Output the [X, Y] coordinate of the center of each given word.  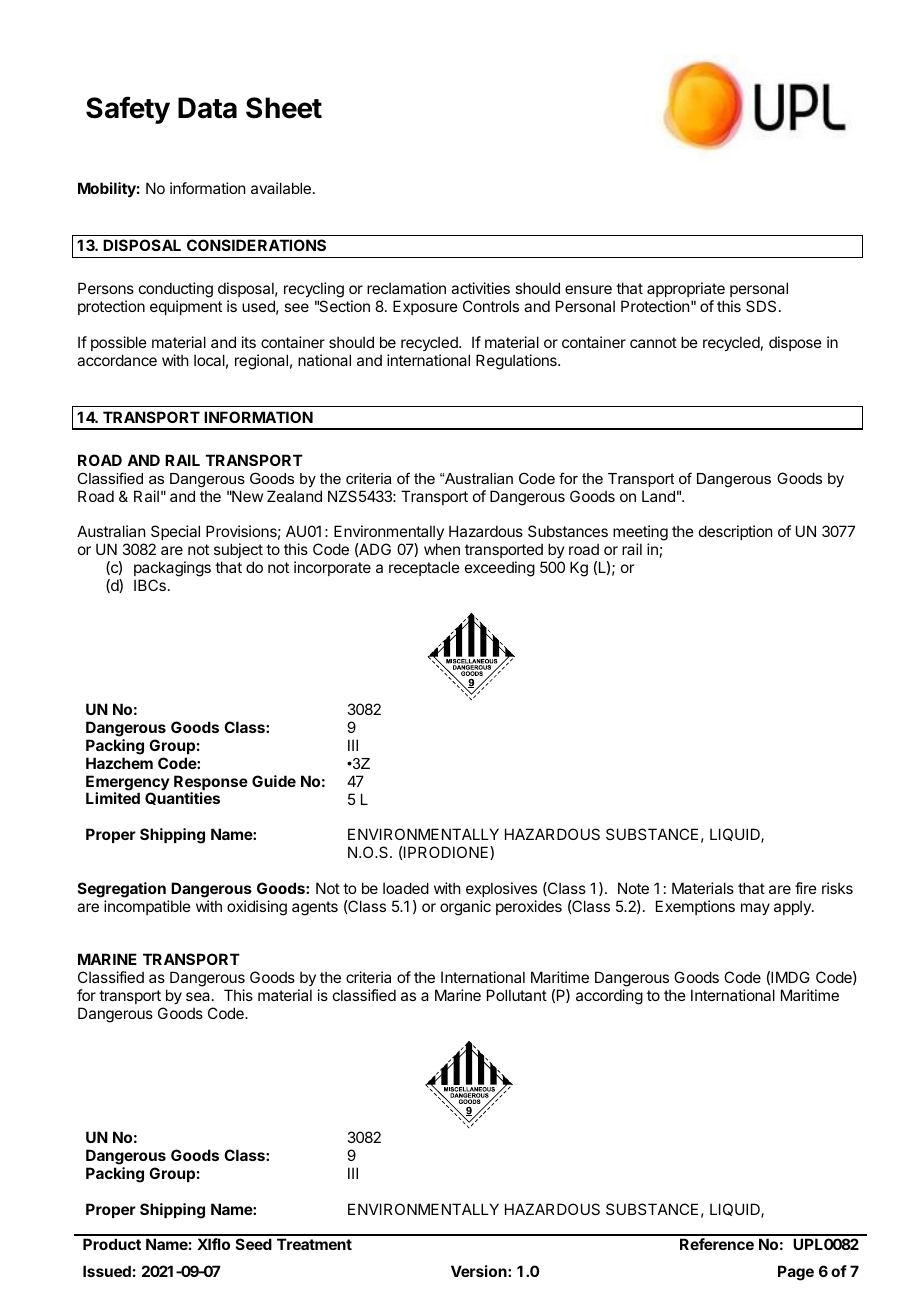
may [755, 909]
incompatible [147, 907]
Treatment [314, 1244]
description [735, 532]
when [442, 549]
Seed [254, 1244]
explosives [501, 889]
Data [207, 108]
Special [175, 534]
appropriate [686, 289]
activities [480, 288]
